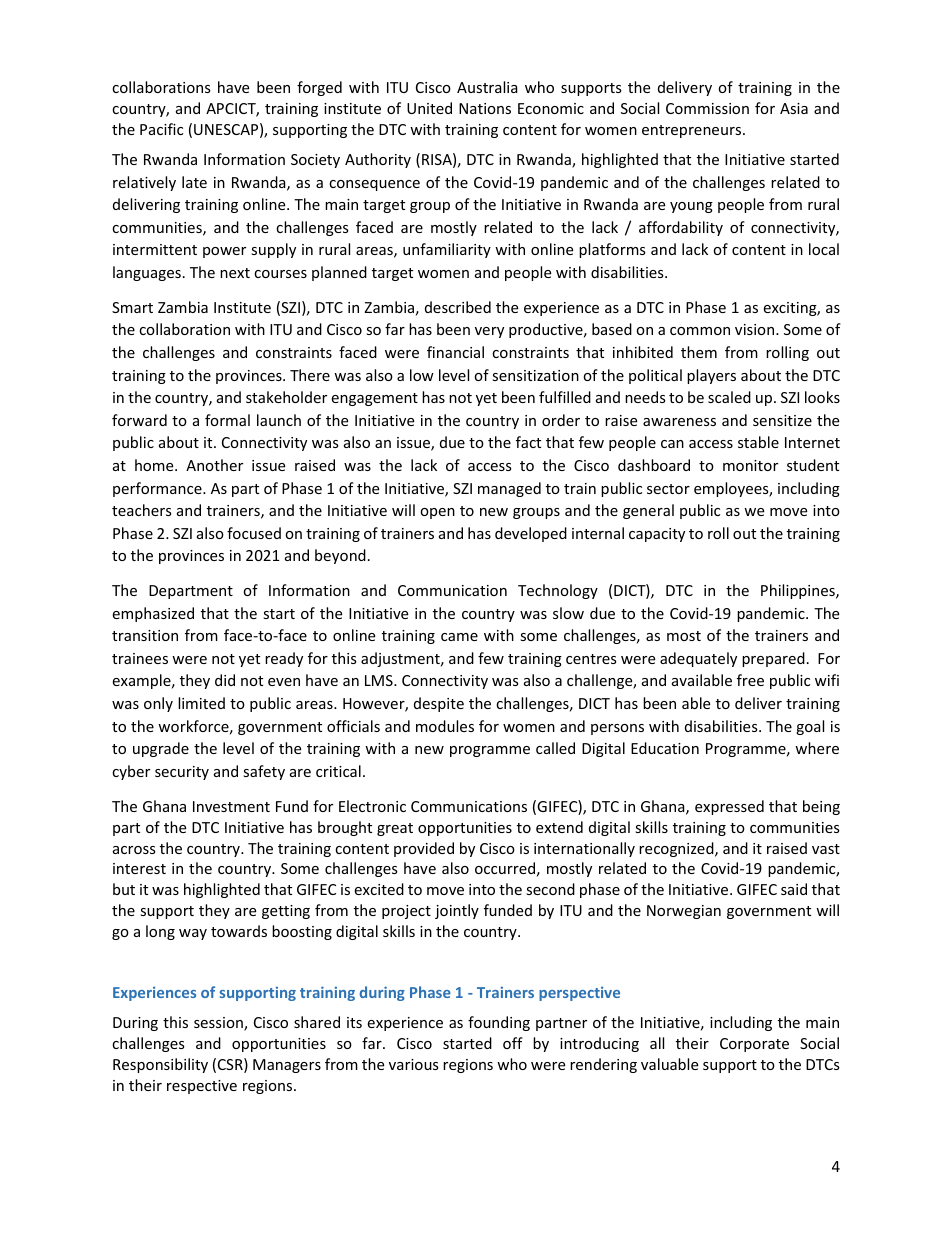  What do you see at coordinates (707, 108) in the document?
I see `Commission` at bounding box center [707, 108].
